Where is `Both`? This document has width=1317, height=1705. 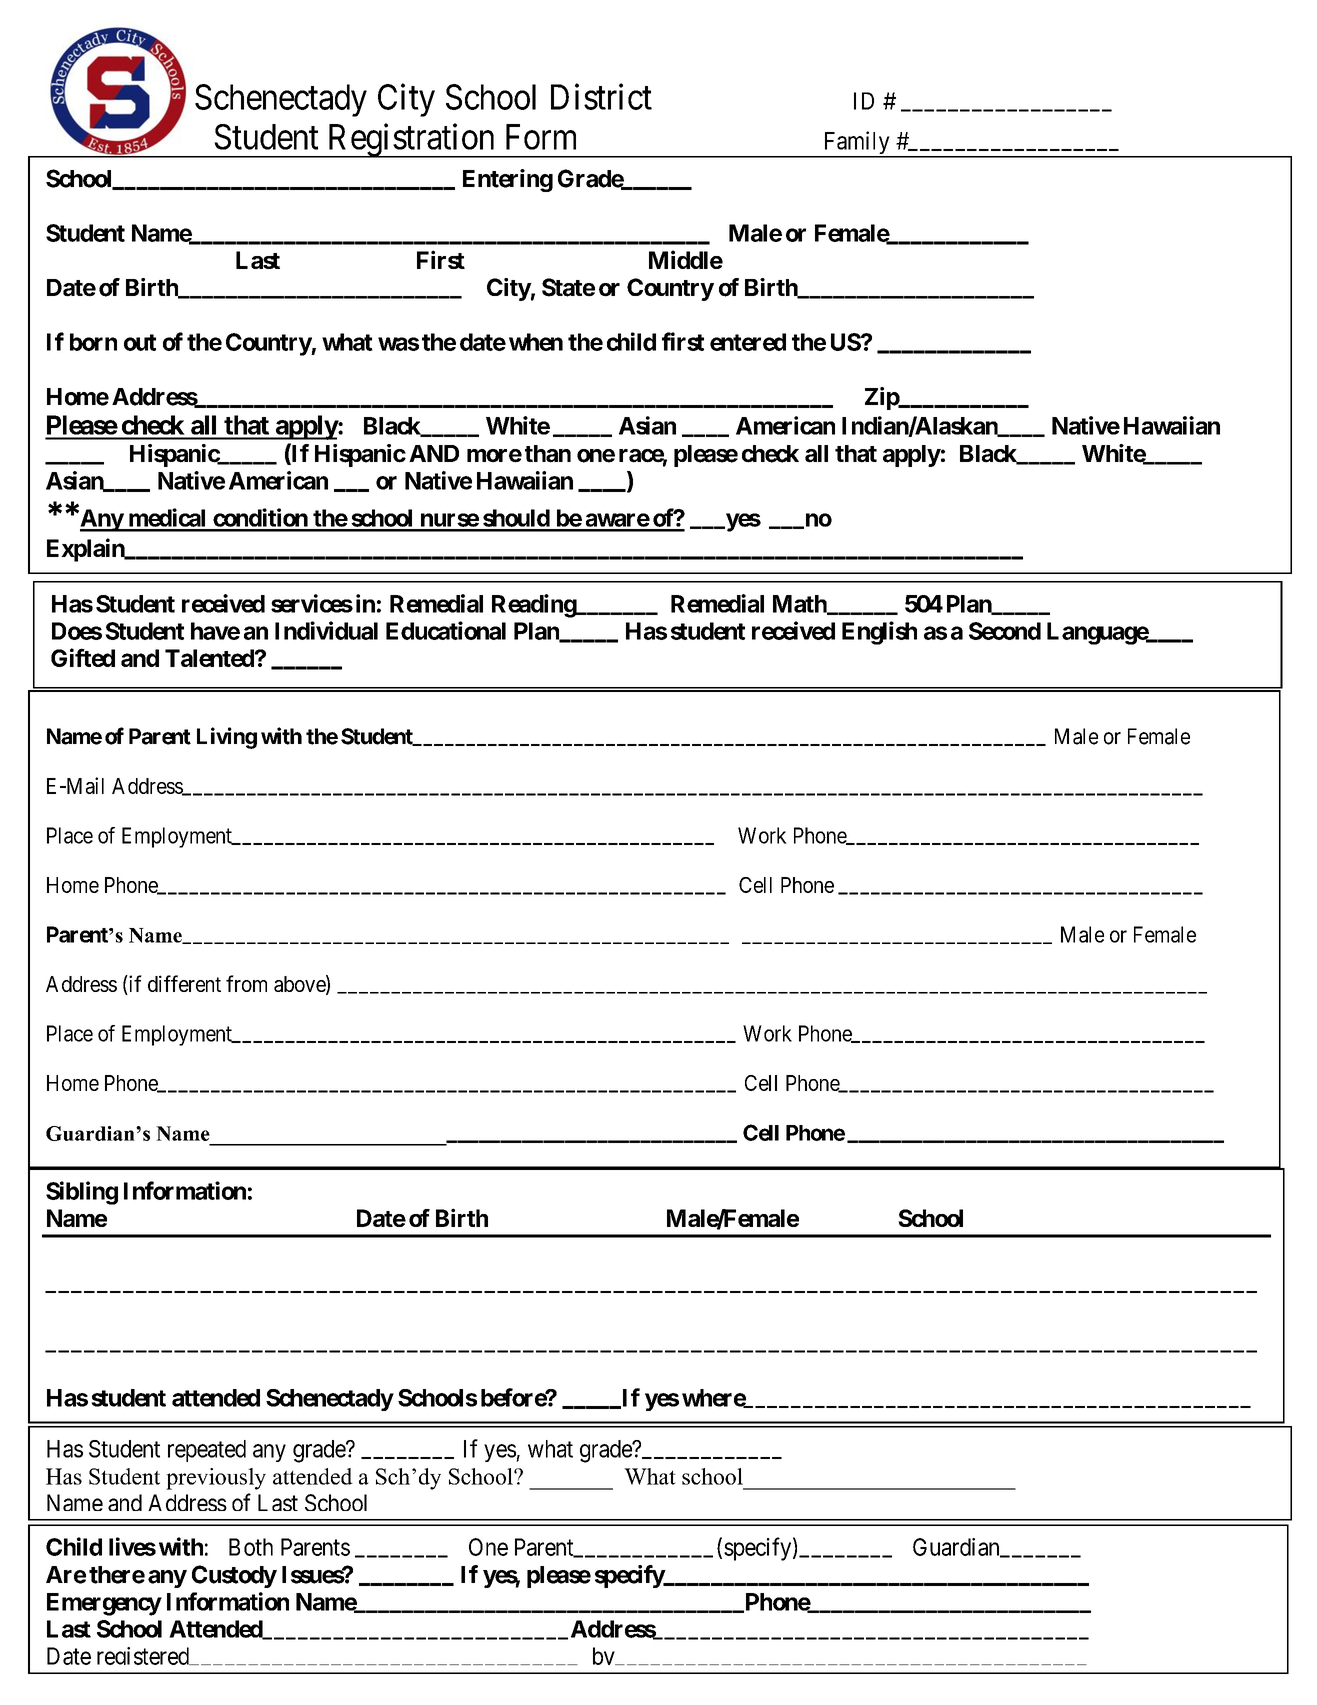 Both is located at coordinates (251, 1547).
